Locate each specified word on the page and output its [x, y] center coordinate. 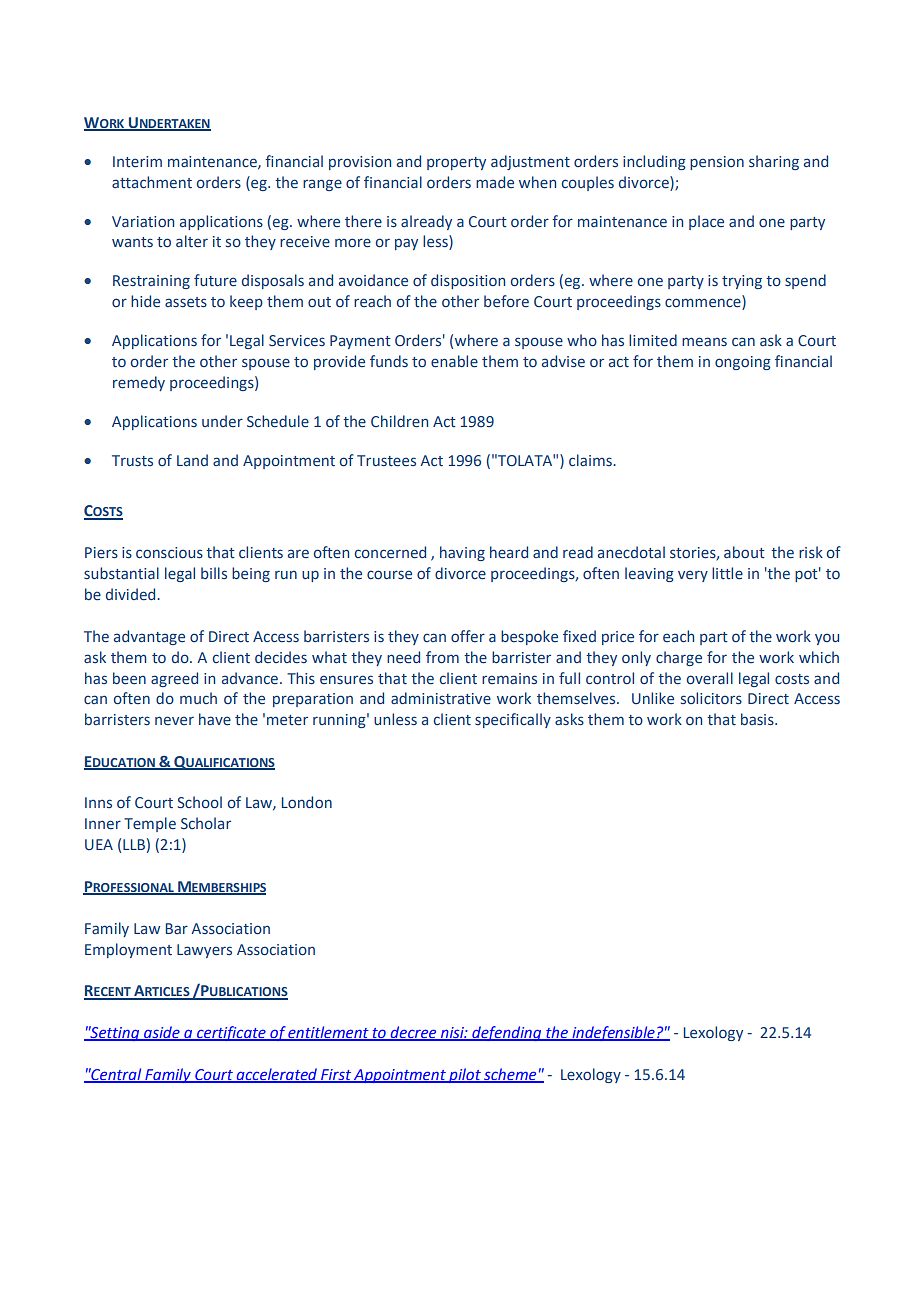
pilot [465, 1075]
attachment [152, 182]
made [495, 182]
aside [162, 1033]
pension [717, 163]
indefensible [613, 1033]
